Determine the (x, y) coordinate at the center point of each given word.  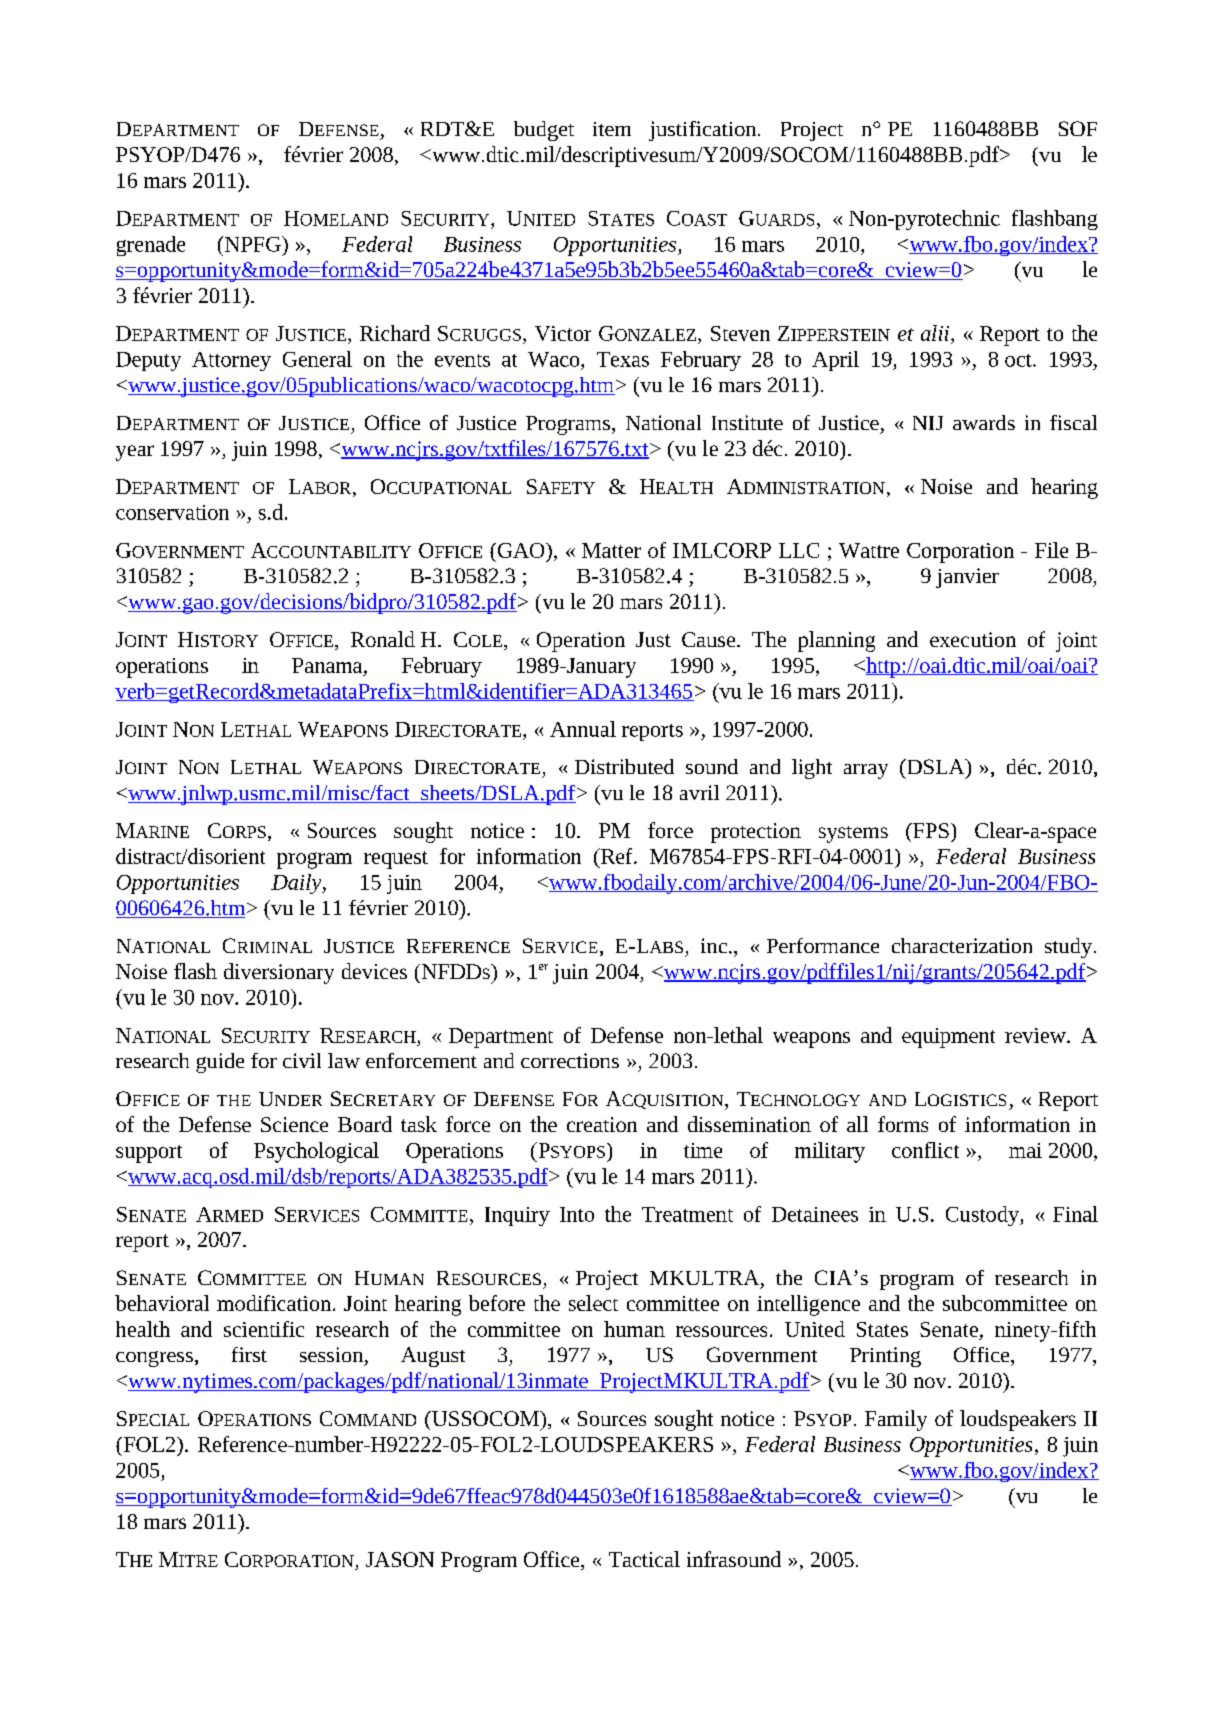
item (612, 129)
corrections (570, 1060)
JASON (400, 1559)
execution (973, 639)
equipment (948, 1038)
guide (220, 1063)
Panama (328, 665)
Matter (611, 550)
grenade (151, 246)
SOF (1078, 128)
